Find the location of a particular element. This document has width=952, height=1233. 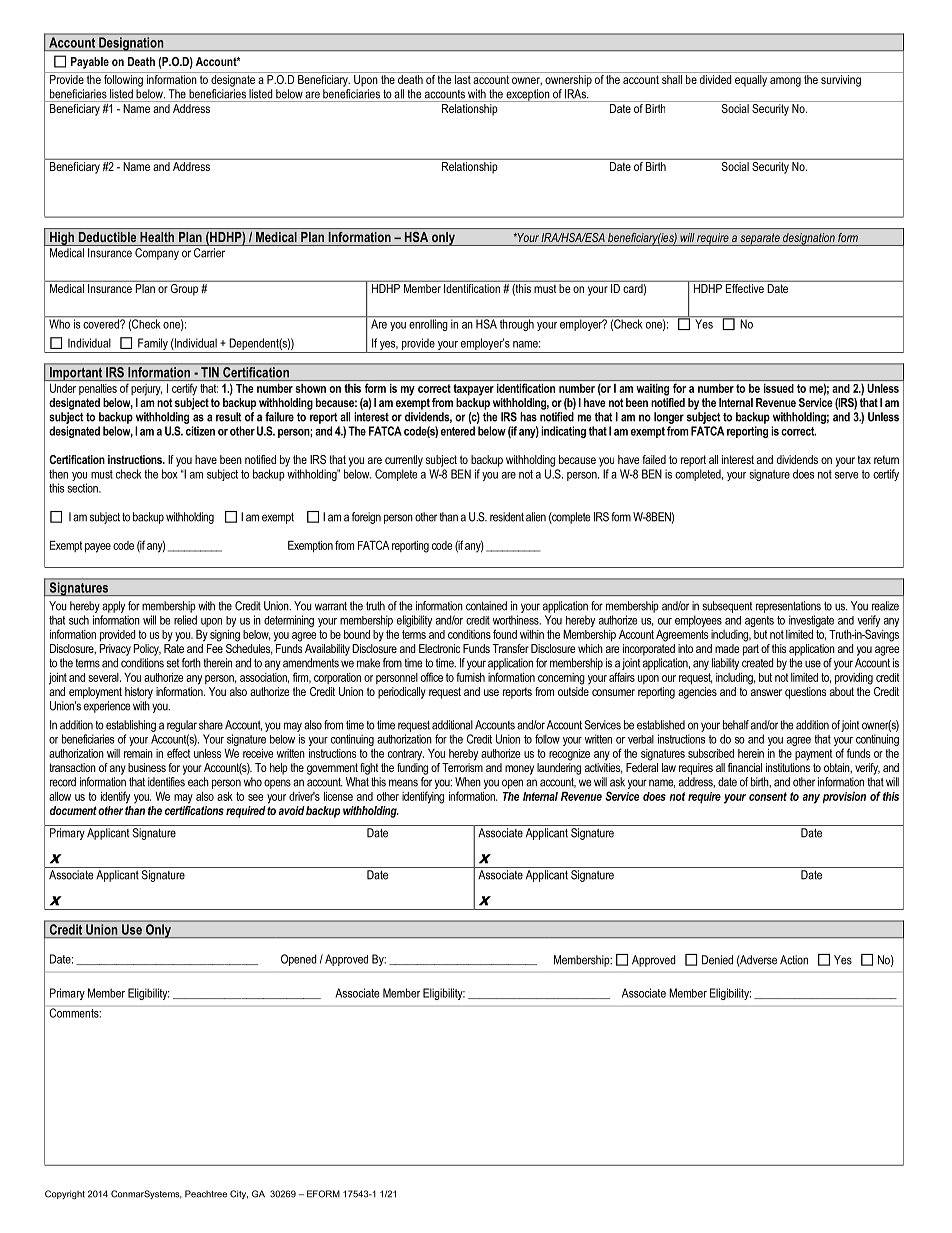

consent is located at coordinates (768, 796).
